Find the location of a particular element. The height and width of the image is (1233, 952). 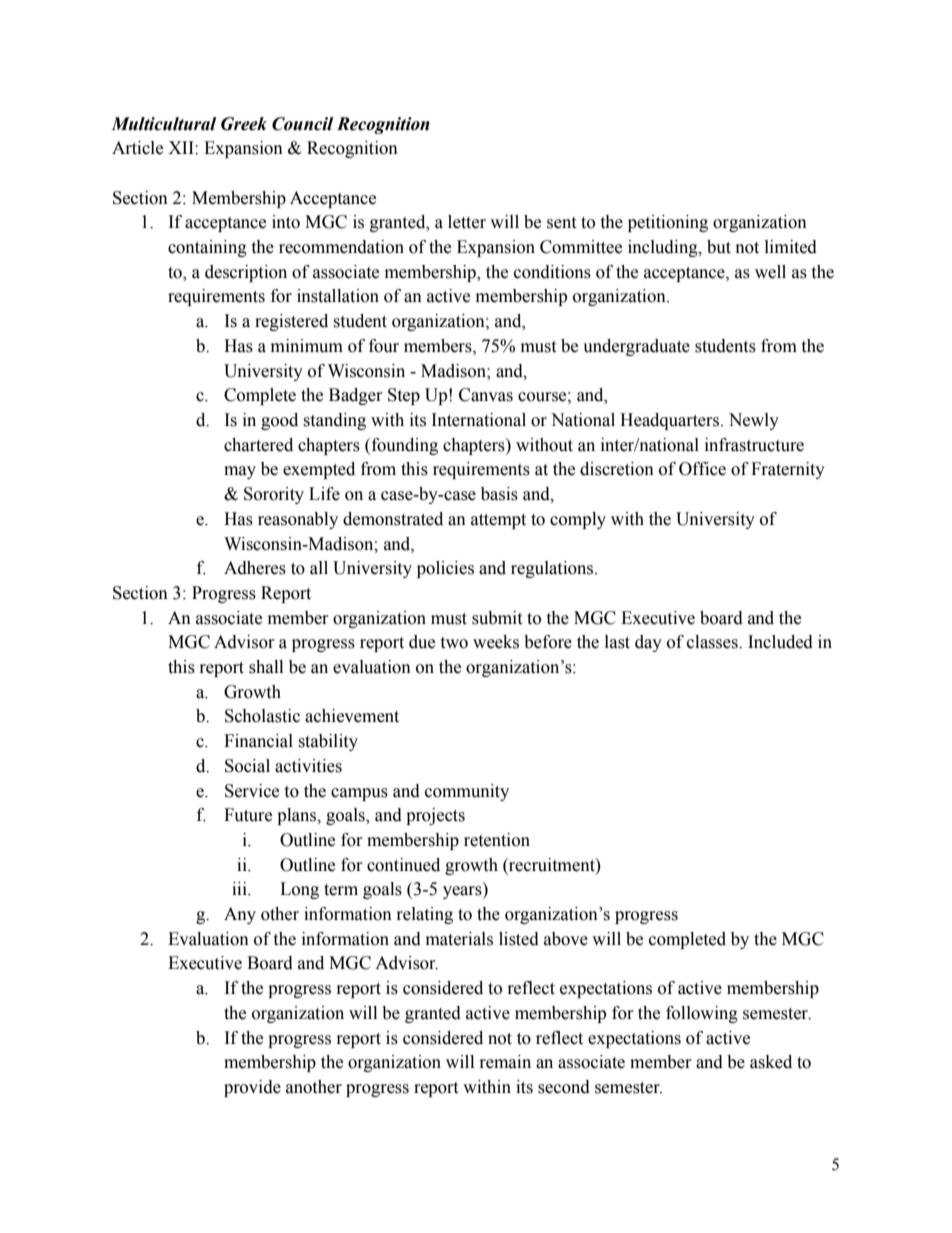

remain is located at coordinates (505, 1062).
